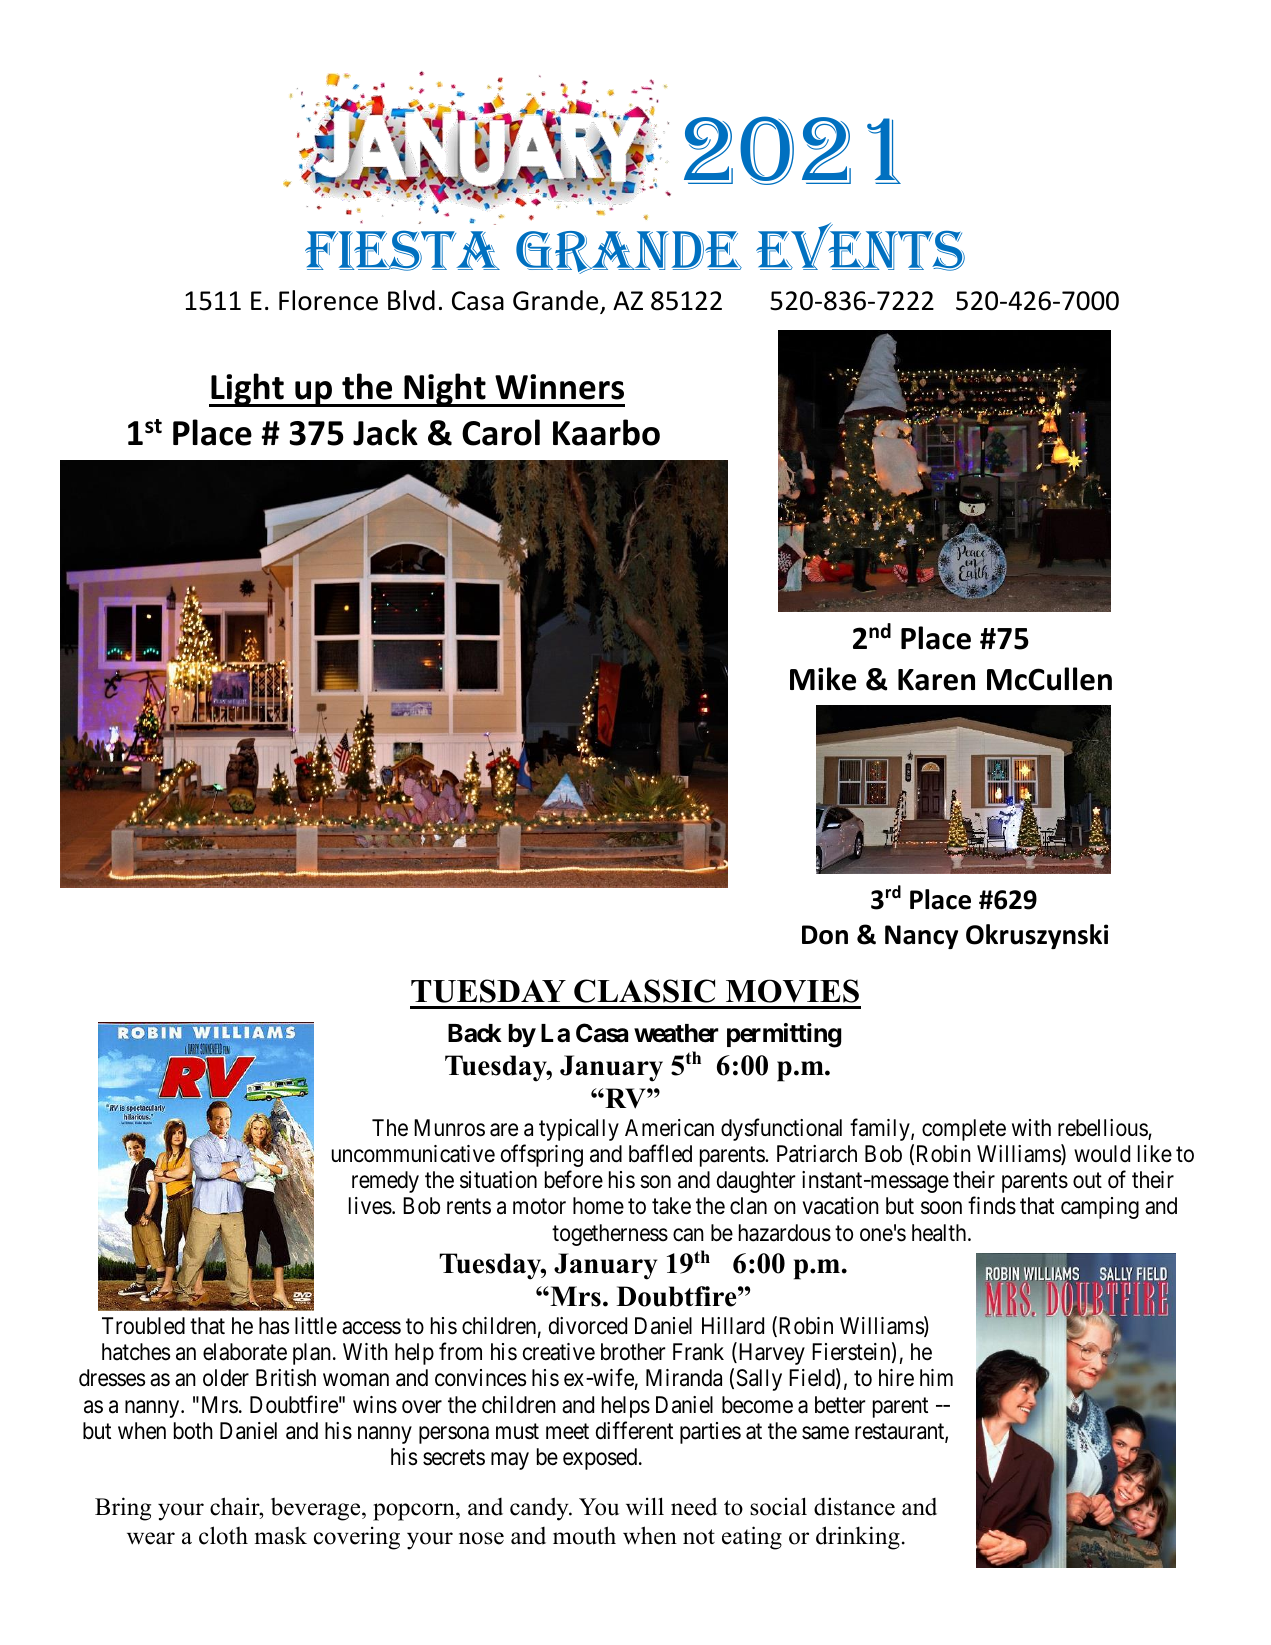 The image size is (1271, 1645). Describe the element at coordinates (921, 937) in the screenshot. I see `Nancy` at that location.
